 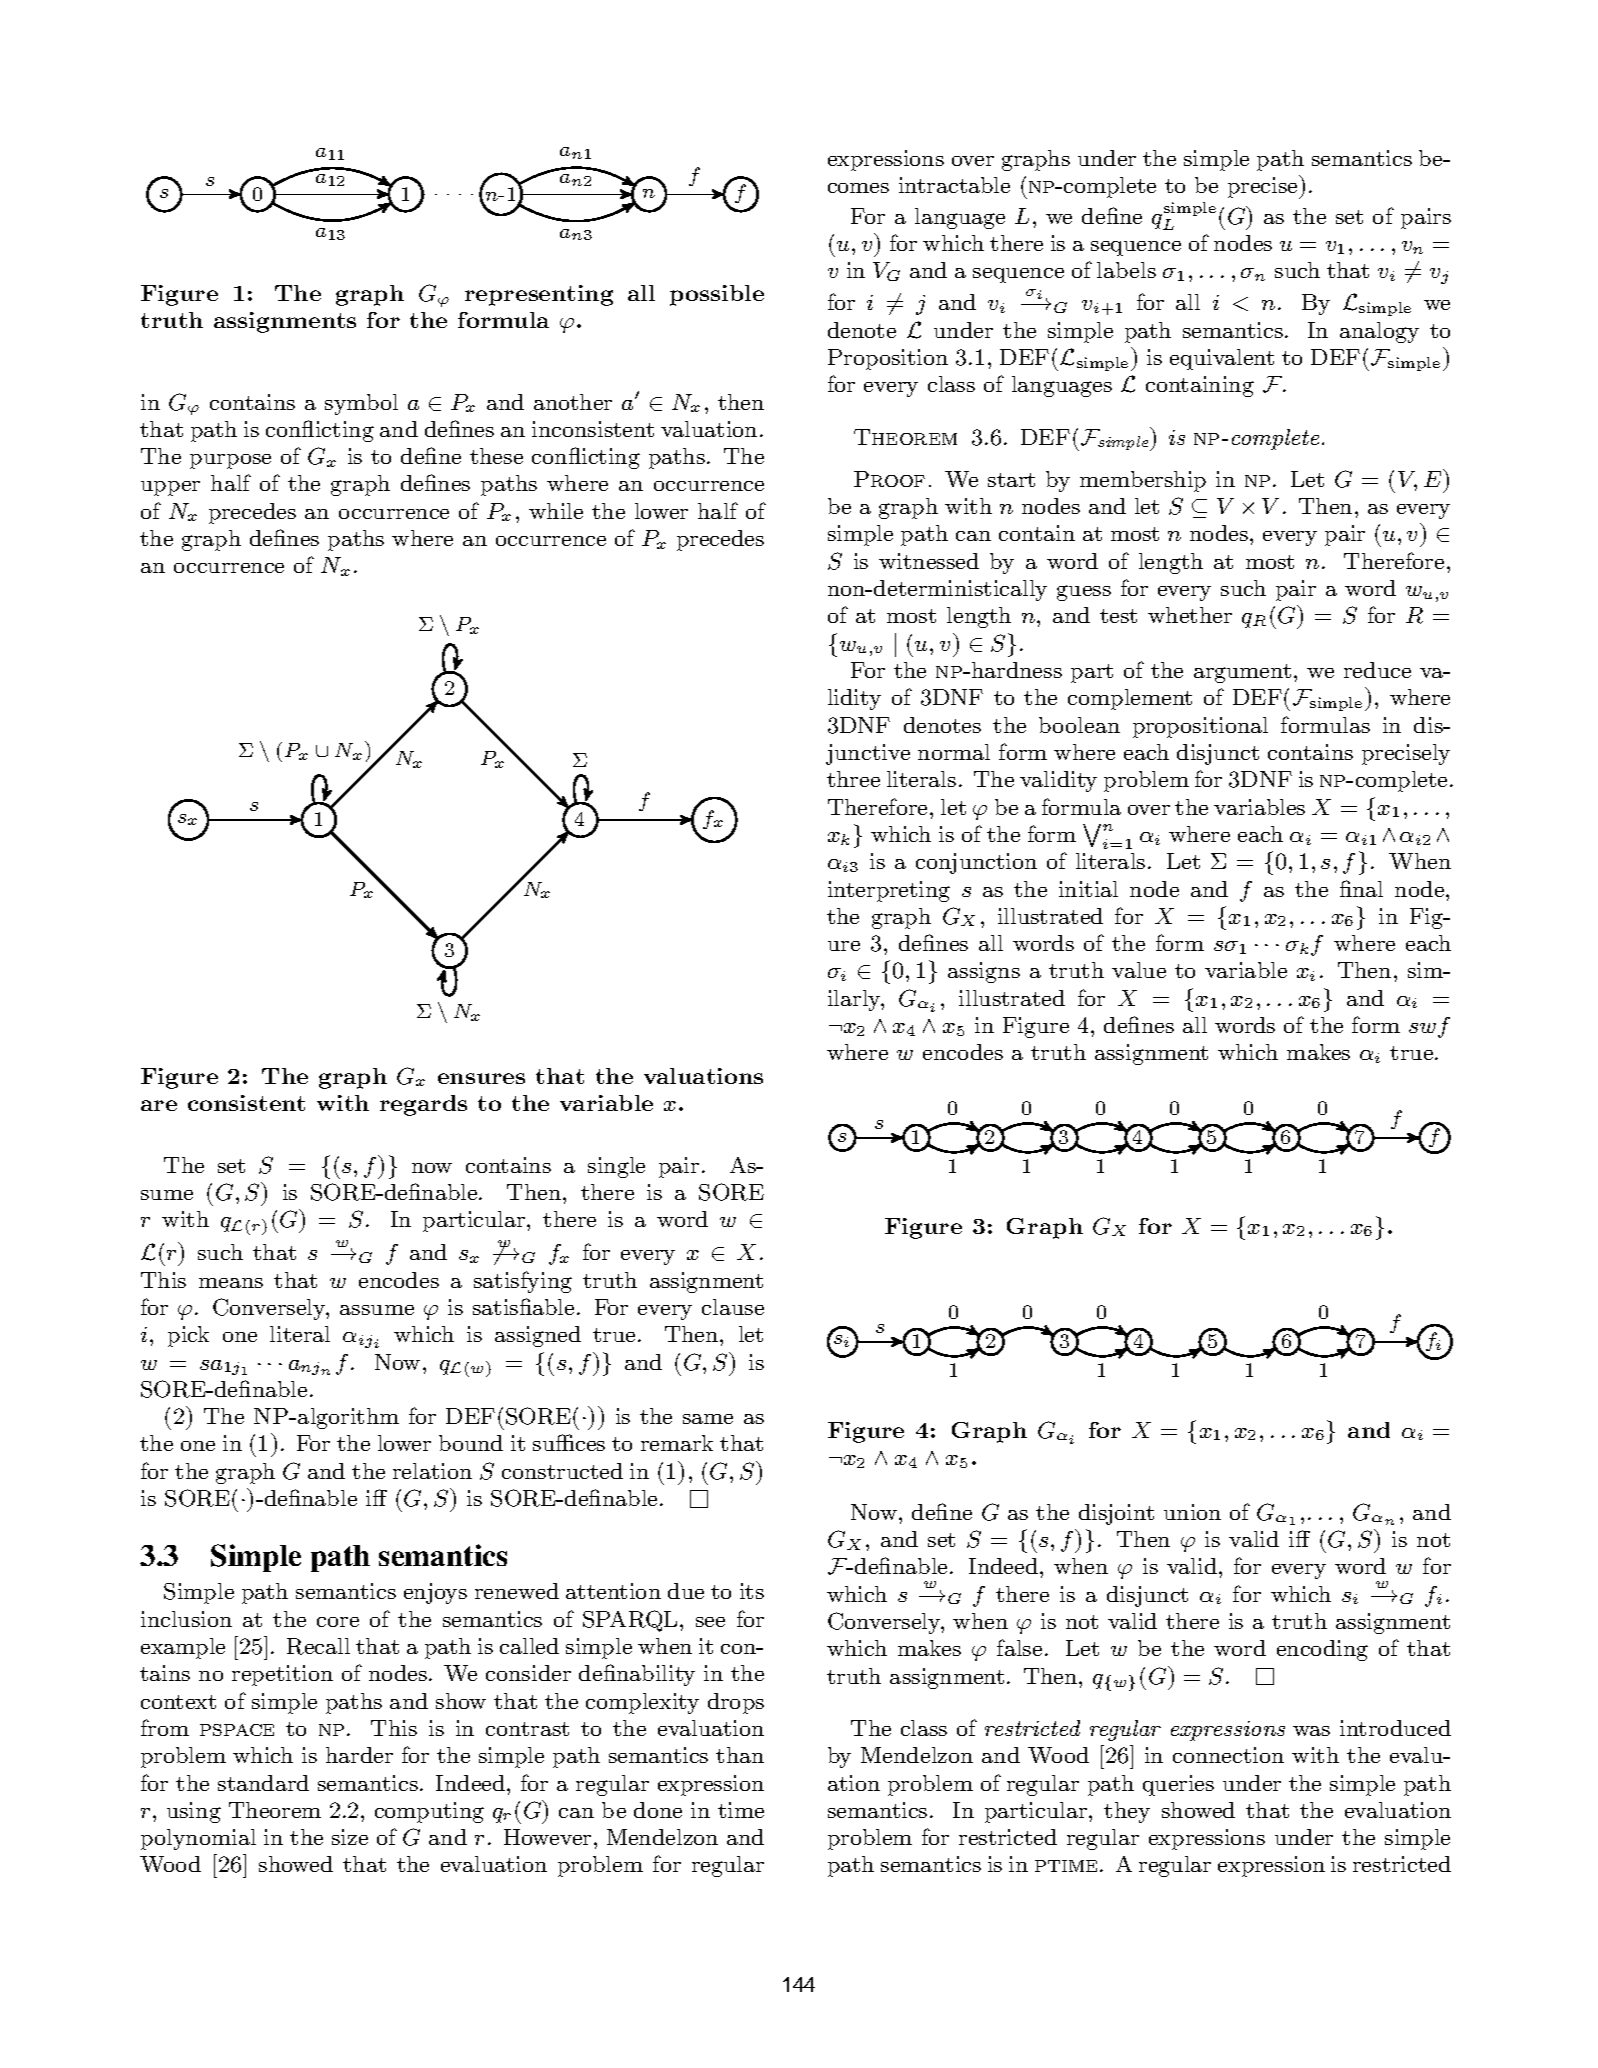 What do you see at coordinates (1192, 1512) in the image?
I see `union` at bounding box center [1192, 1512].
